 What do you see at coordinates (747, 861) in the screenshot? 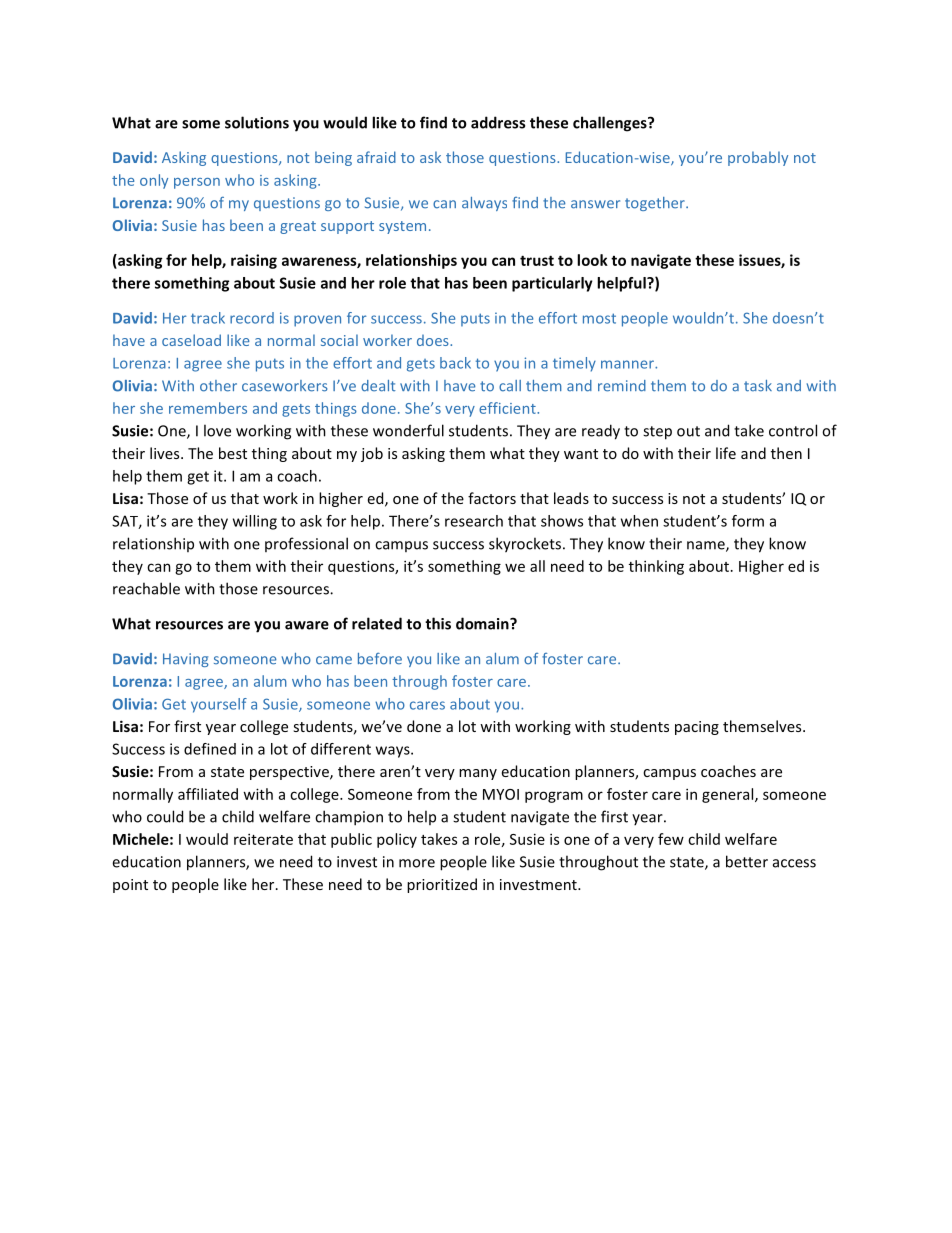
I see `better` at bounding box center [747, 861].
